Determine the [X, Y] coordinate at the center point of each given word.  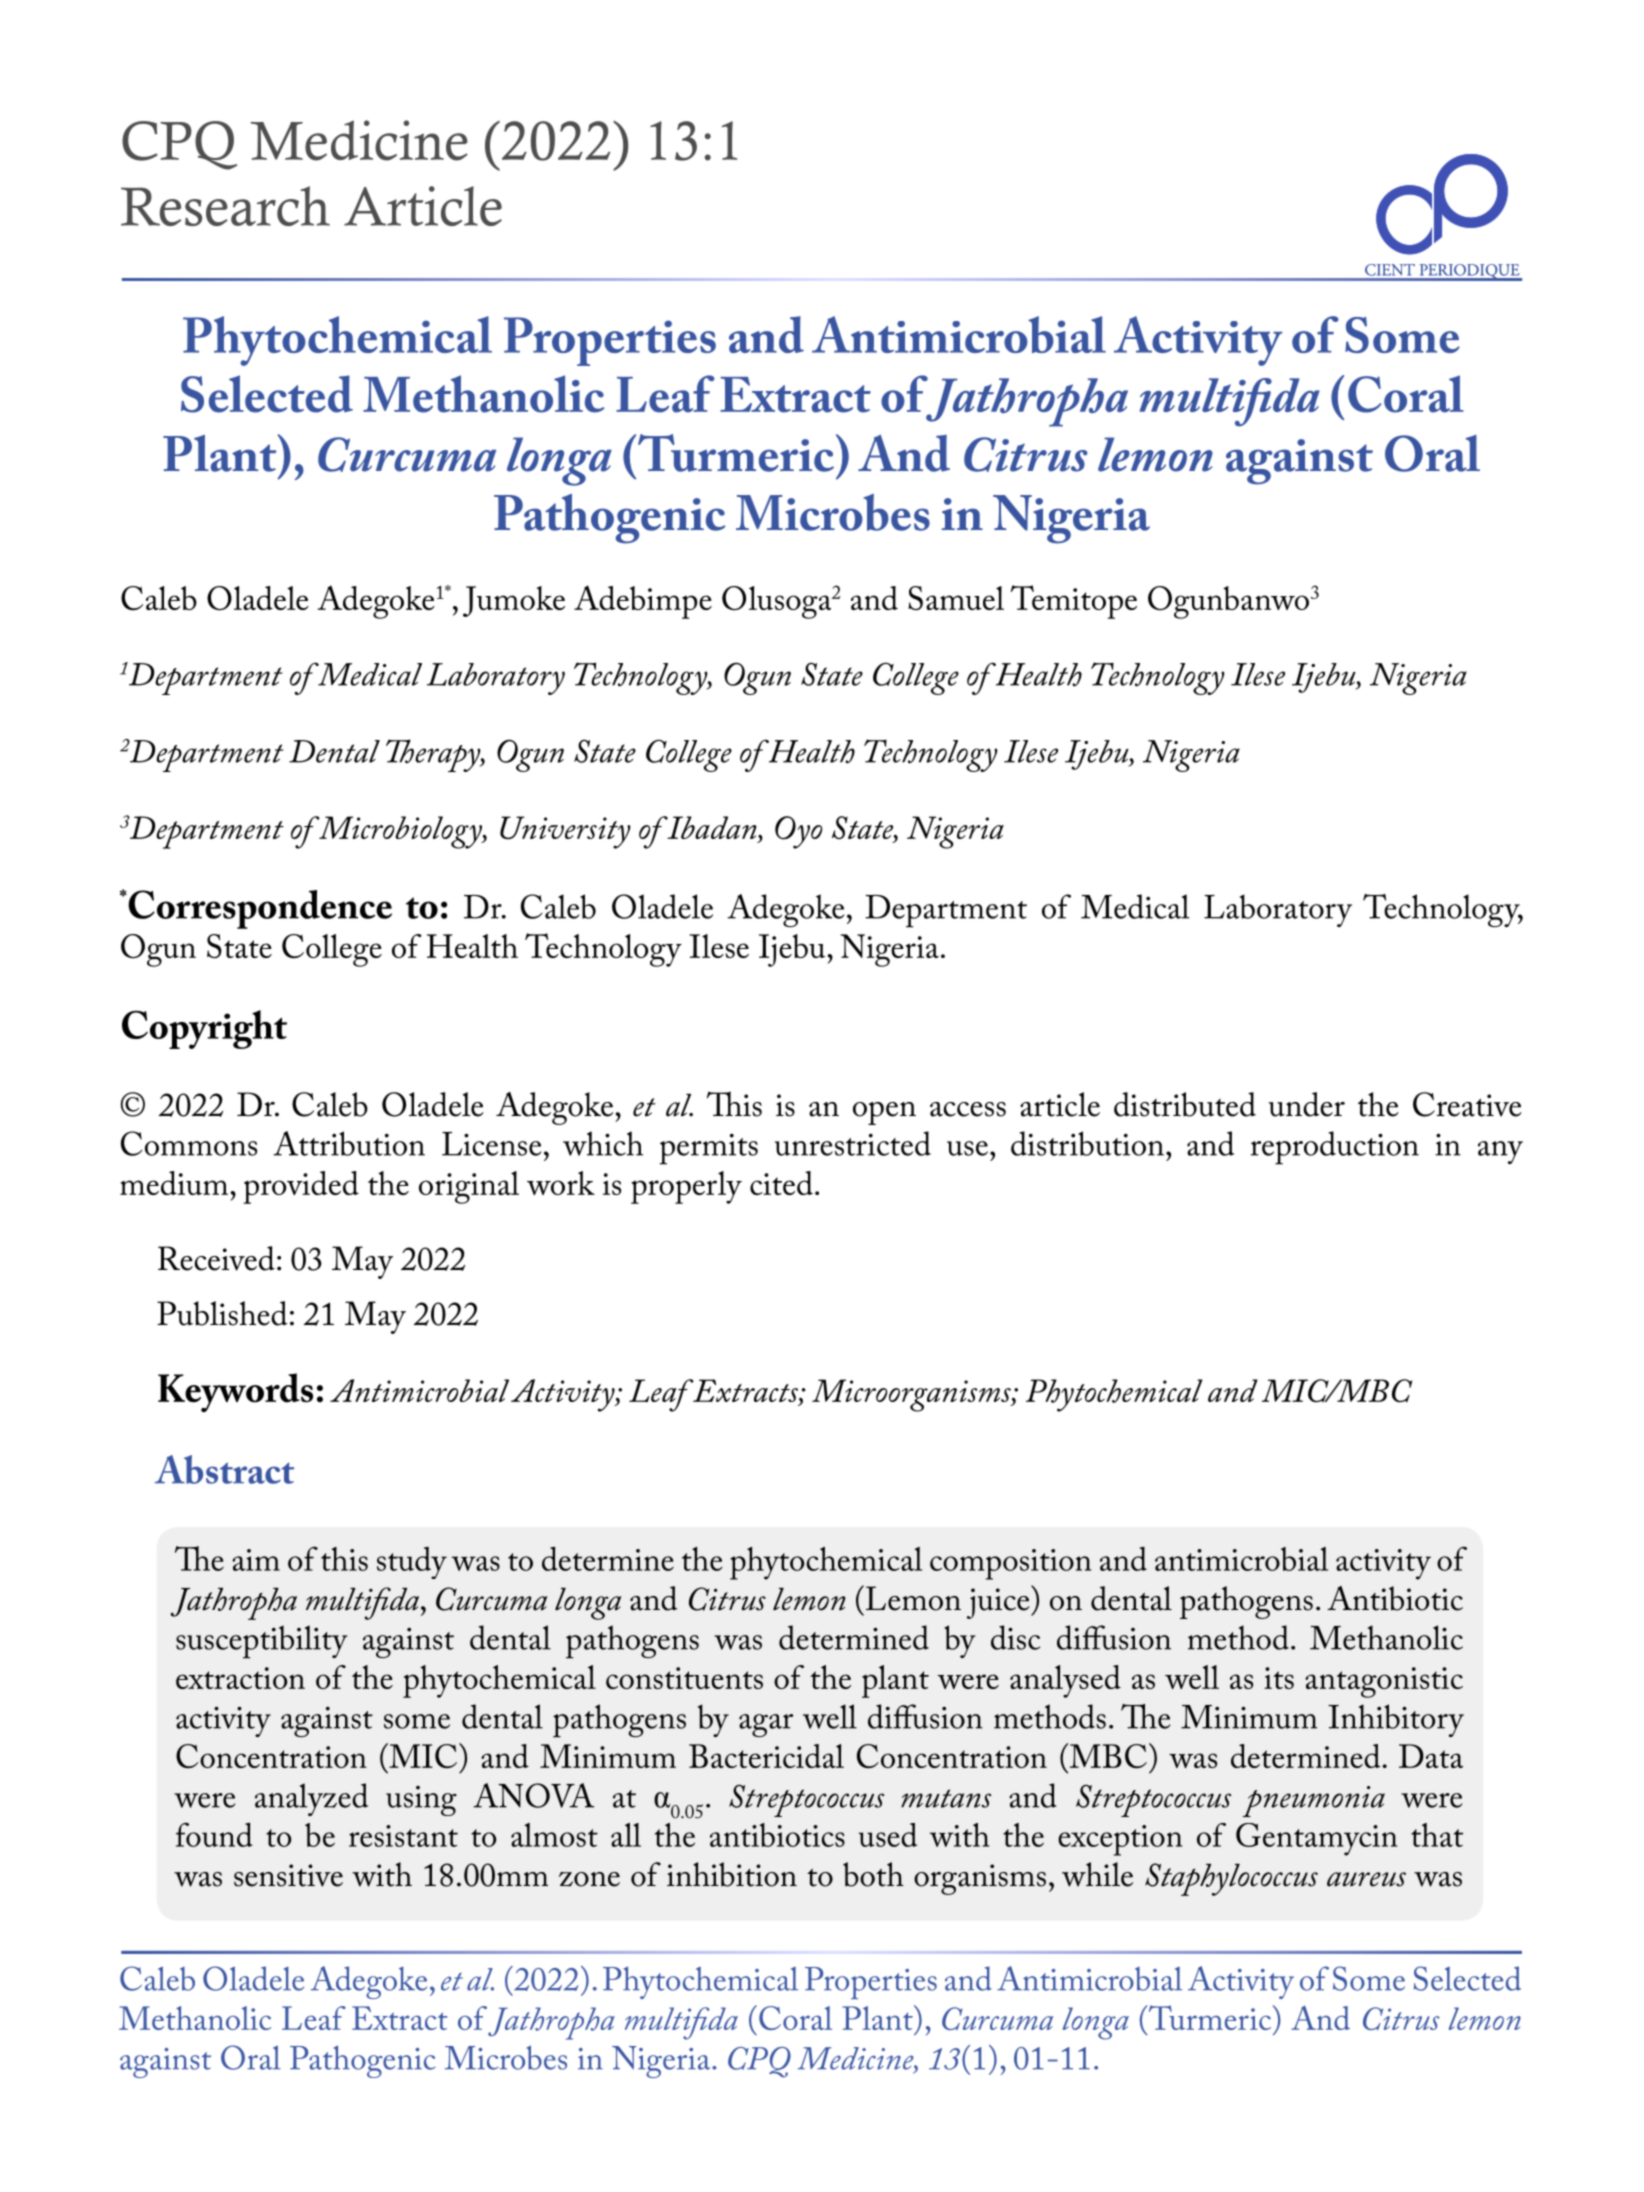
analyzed [311, 1799]
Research [225, 206]
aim [256, 1560]
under [1307, 1104]
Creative [1467, 1104]
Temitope [1074, 602]
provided [301, 1187]
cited [781, 1183]
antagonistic [1384, 1682]
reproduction [1335, 1148]
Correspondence [259, 909]
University [565, 832]
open [884, 1113]
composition [1010, 1564]
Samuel [956, 598]
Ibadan [712, 827]
